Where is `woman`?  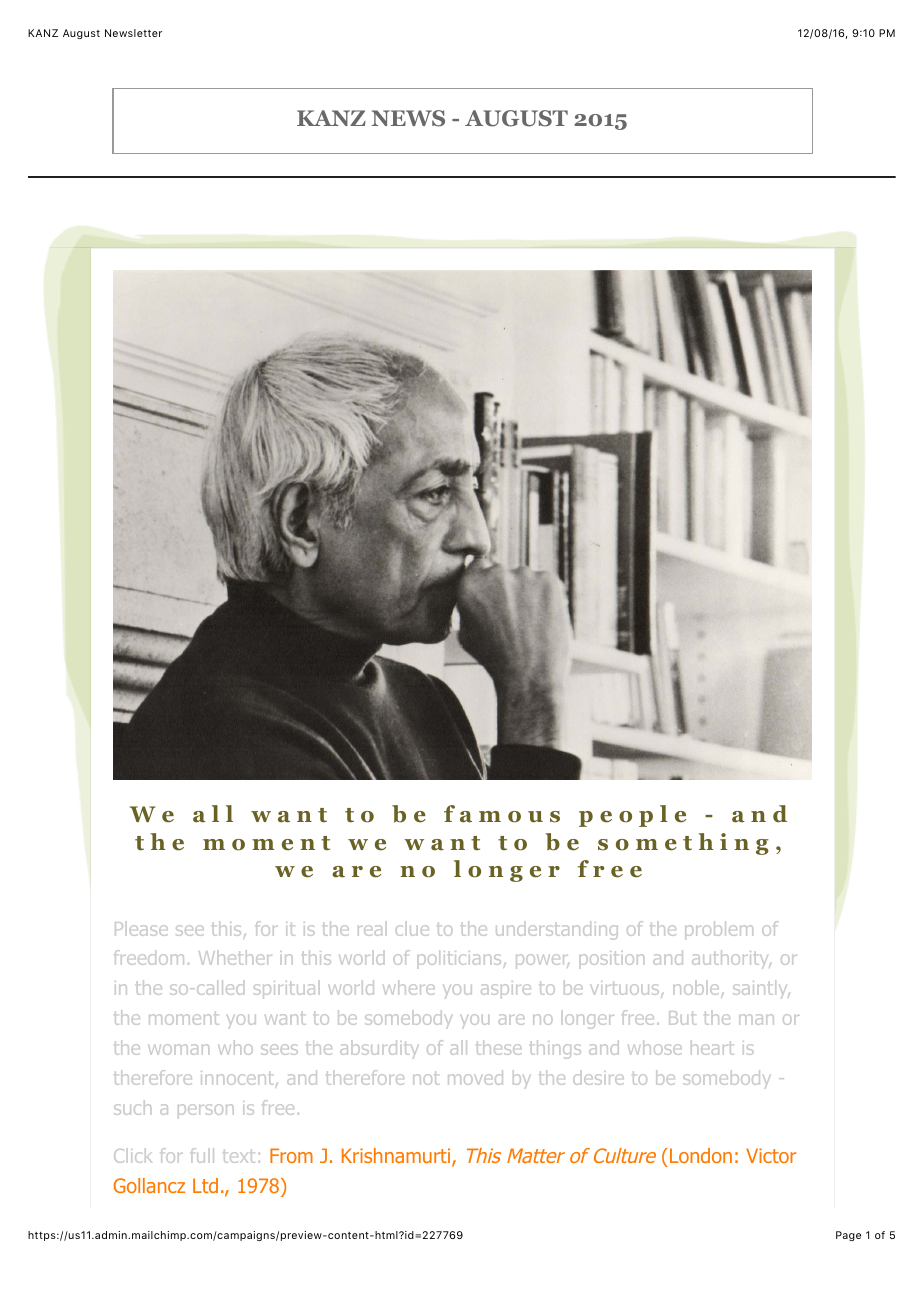
woman is located at coordinates (178, 1049).
